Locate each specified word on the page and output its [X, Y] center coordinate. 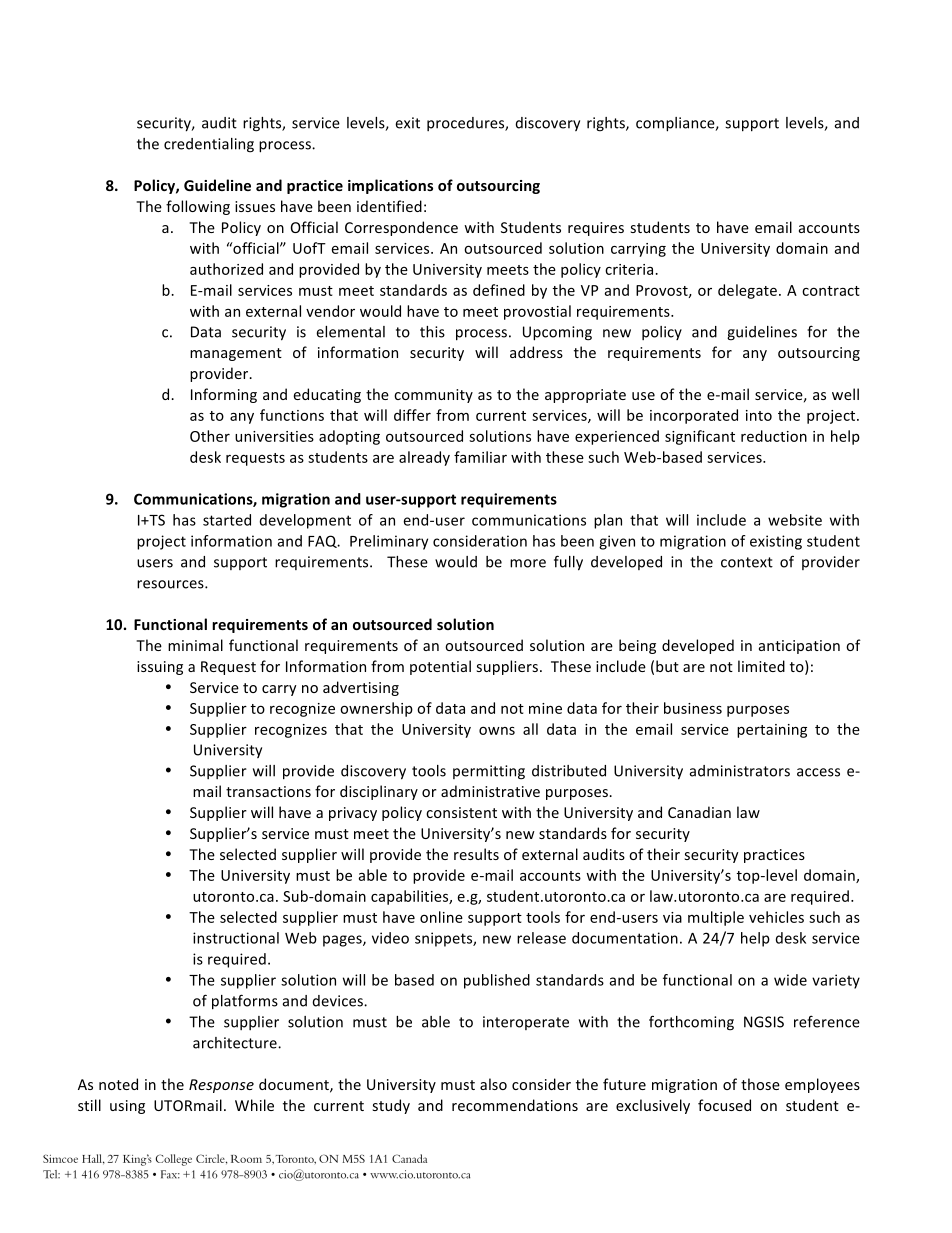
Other [210, 436]
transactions [268, 791]
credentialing [209, 145]
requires [596, 229]
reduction [774, 436]
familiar [480, 457]
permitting [489, 772]
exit [407, 123]
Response [221, 1086]
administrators [740, 771]
